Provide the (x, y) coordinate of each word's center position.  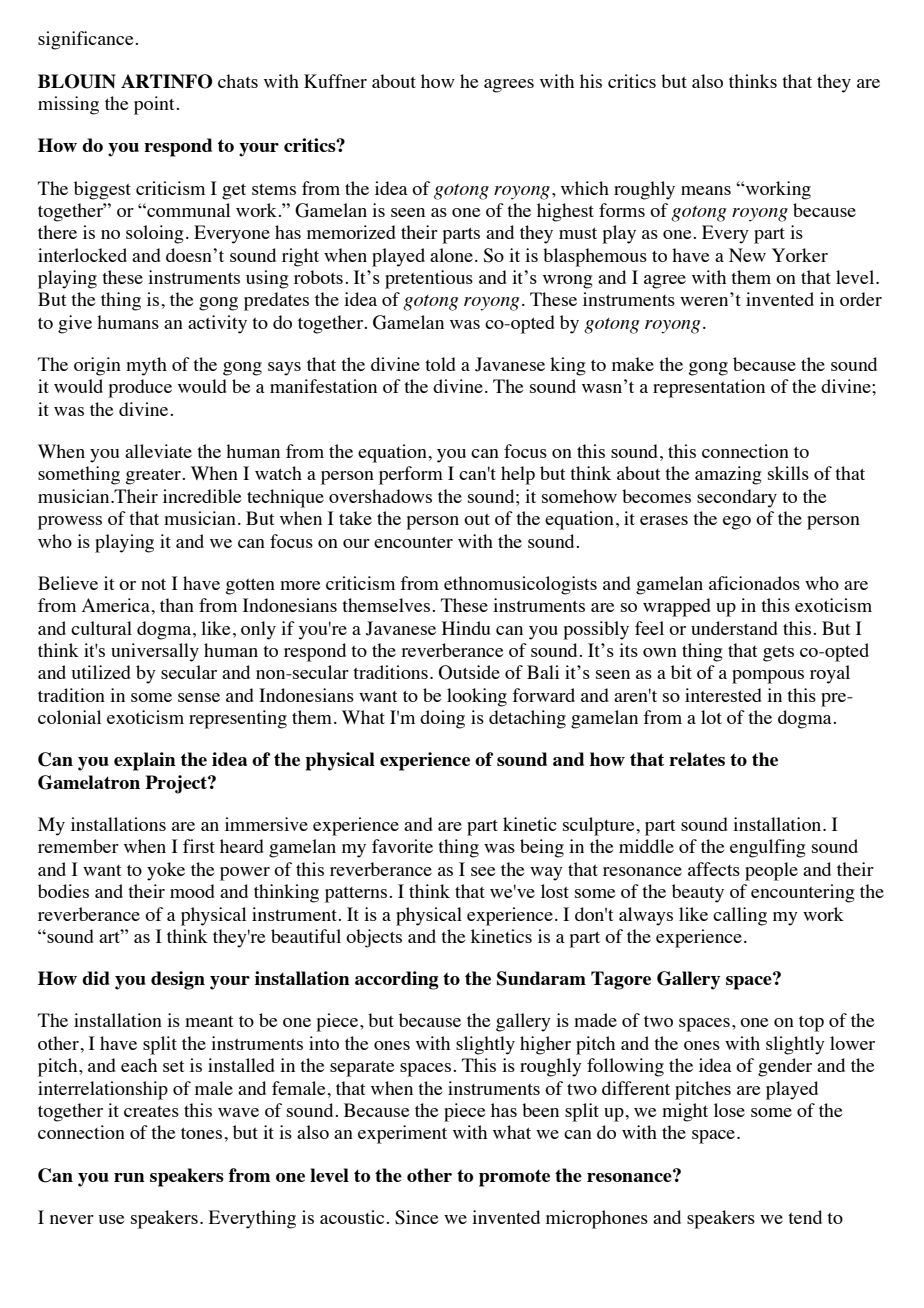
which (585, 188)
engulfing (768, 848)
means (706, 190)
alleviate (158, 451)
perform (411, 475)
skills (788, 473)
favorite (402, 846)
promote (514, 1178)
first (199, 846)
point (155, 105)
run (129, 1177)
